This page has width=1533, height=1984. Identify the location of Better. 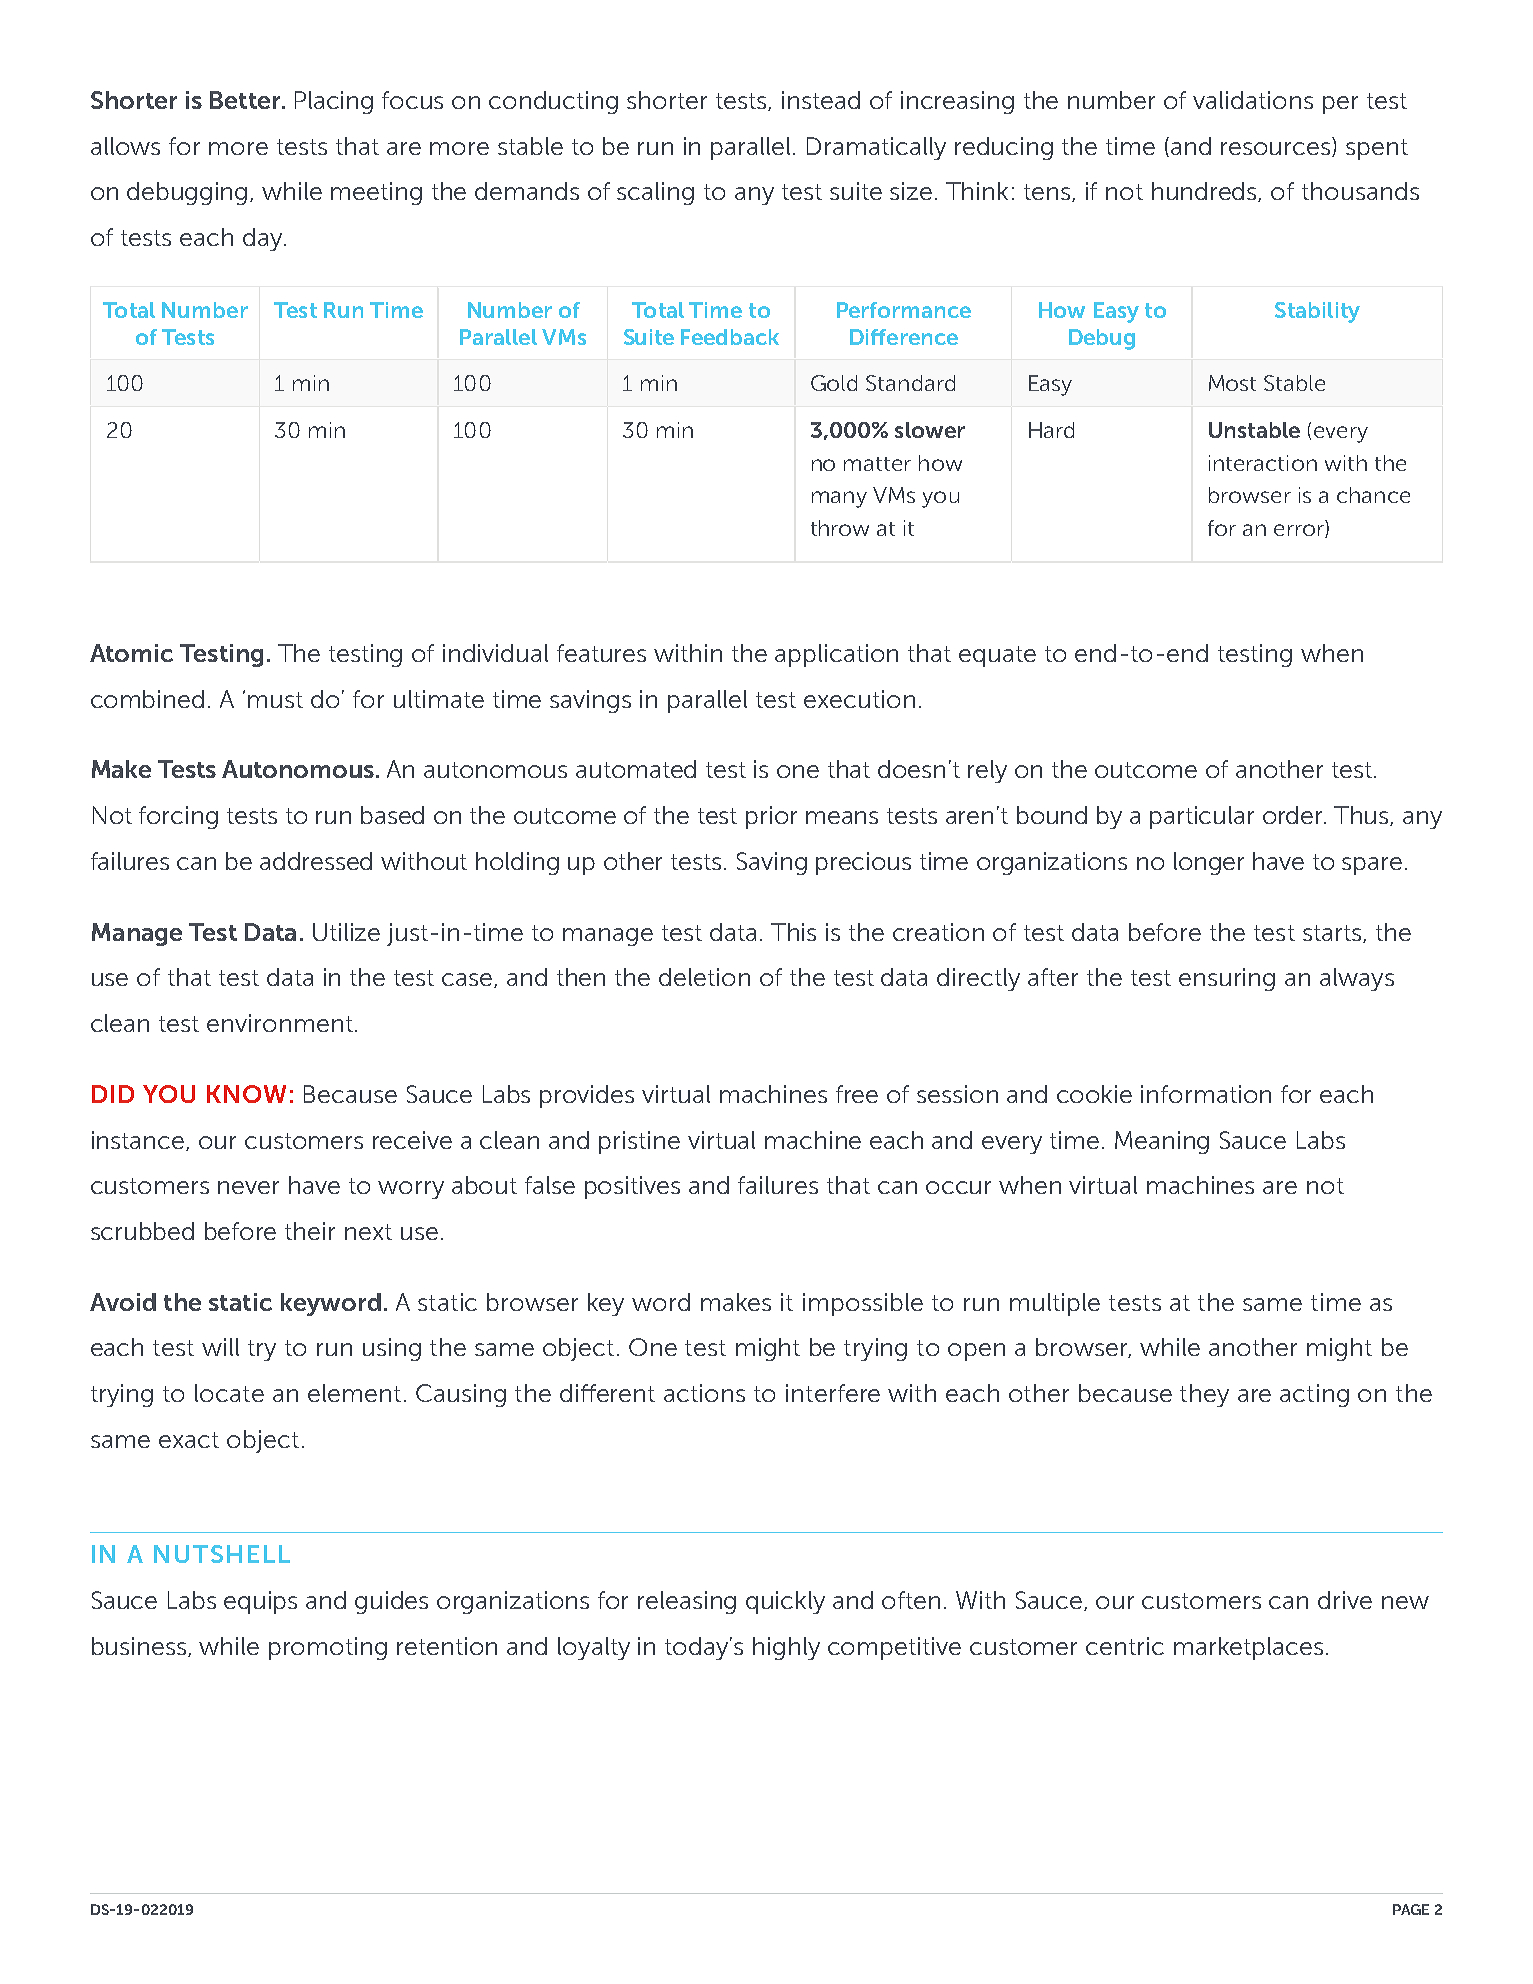
(246, 100).
